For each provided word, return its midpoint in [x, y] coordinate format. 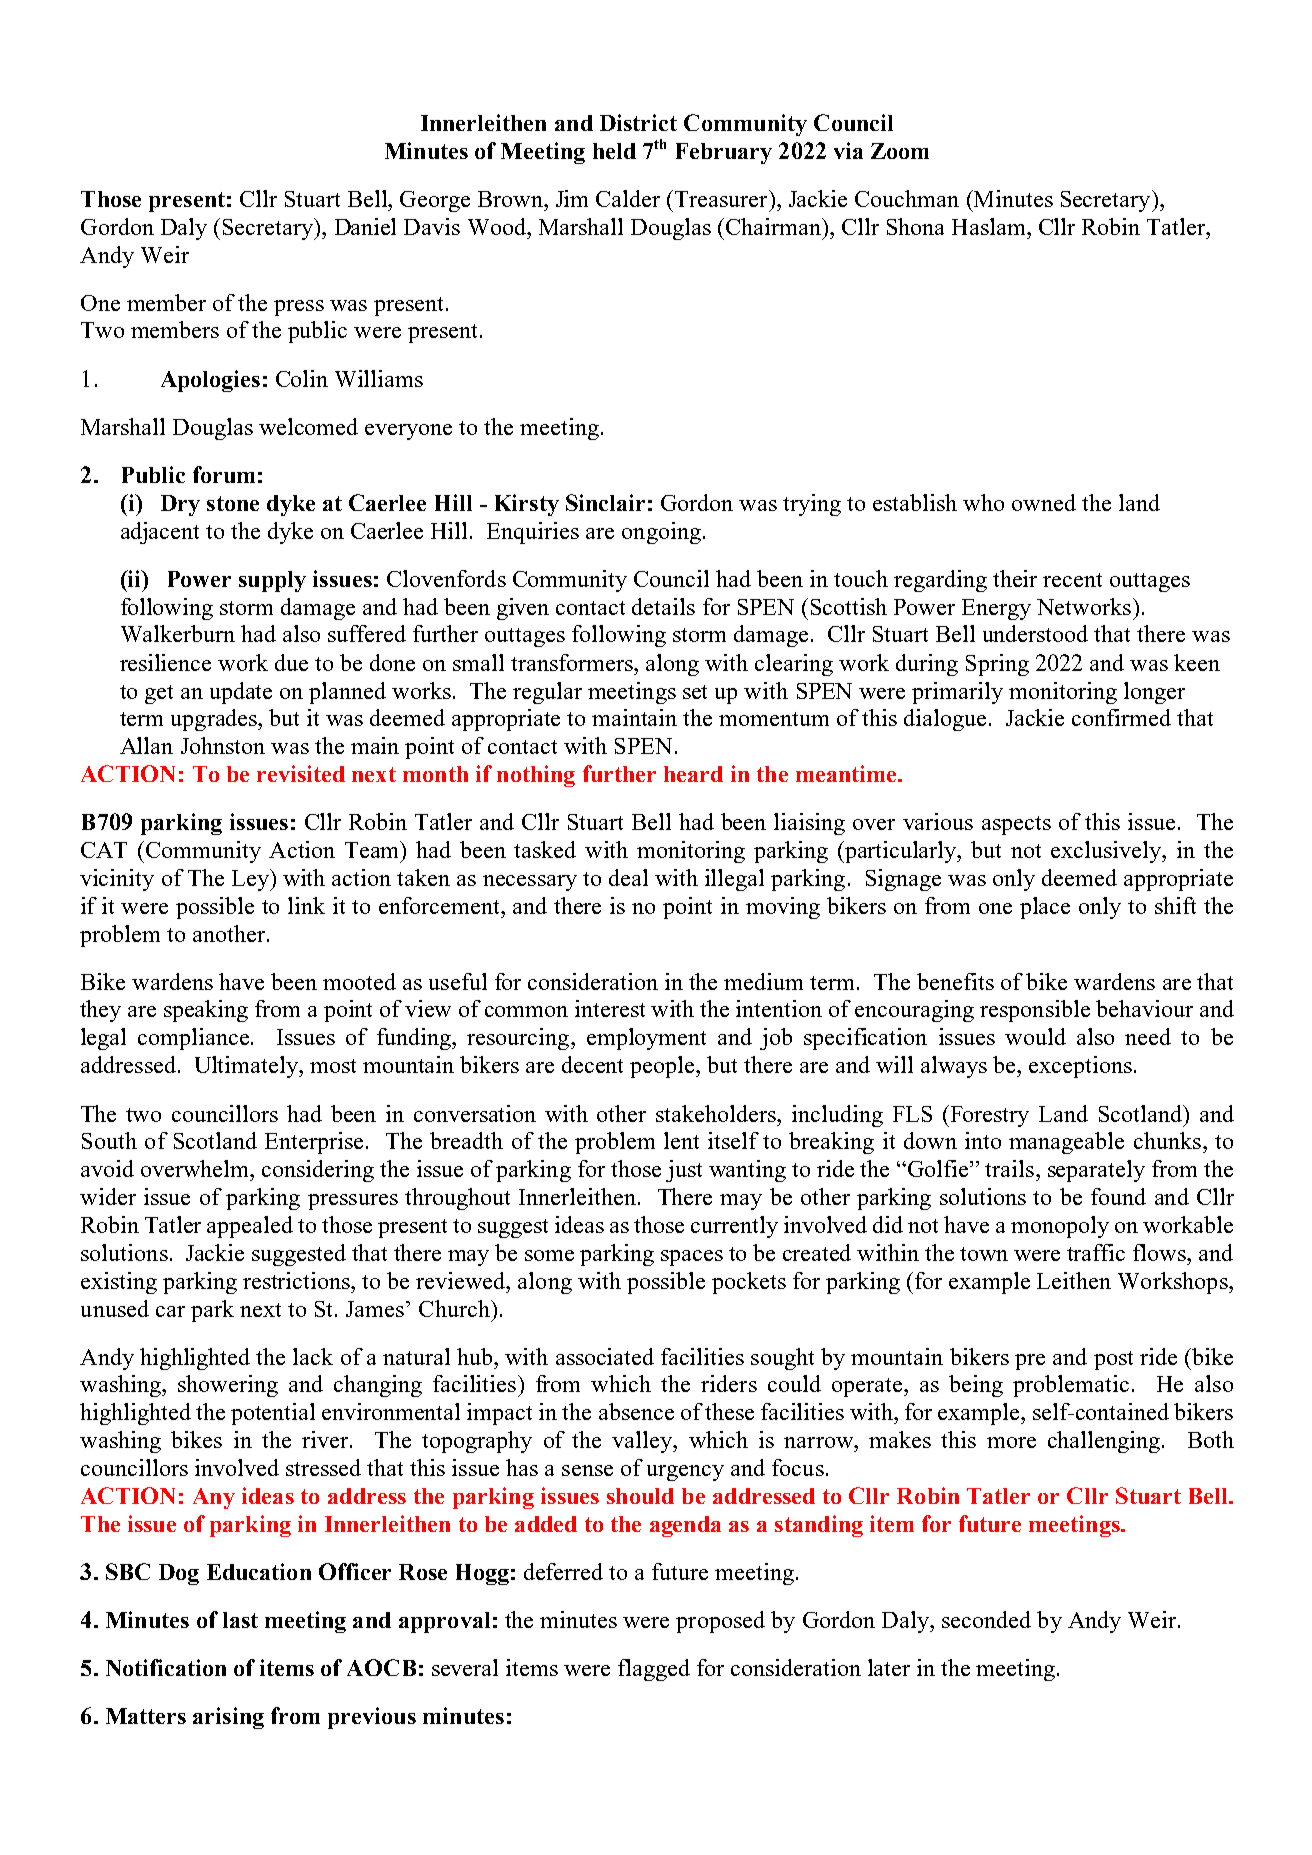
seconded [986, 1619]
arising [228, 1718]
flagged [654, 1670]
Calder [628, 198]
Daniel [365, 226]
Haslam [990, 226]
